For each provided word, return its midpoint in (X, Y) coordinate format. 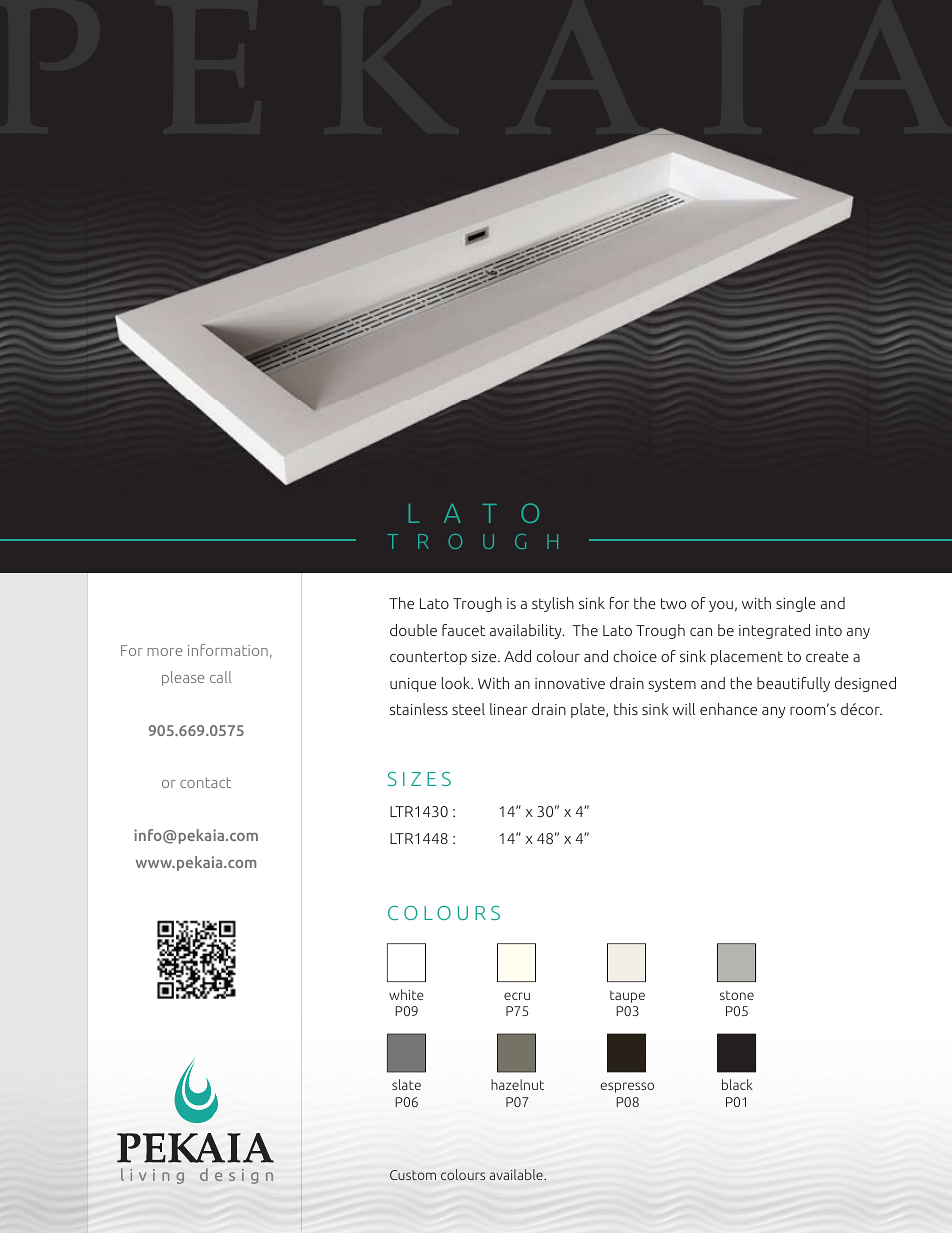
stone (737, 995)
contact (205, 782)
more (164, 652)
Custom (413, 1175)
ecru (517, 996)
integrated (774, 631)
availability (527, 631)
